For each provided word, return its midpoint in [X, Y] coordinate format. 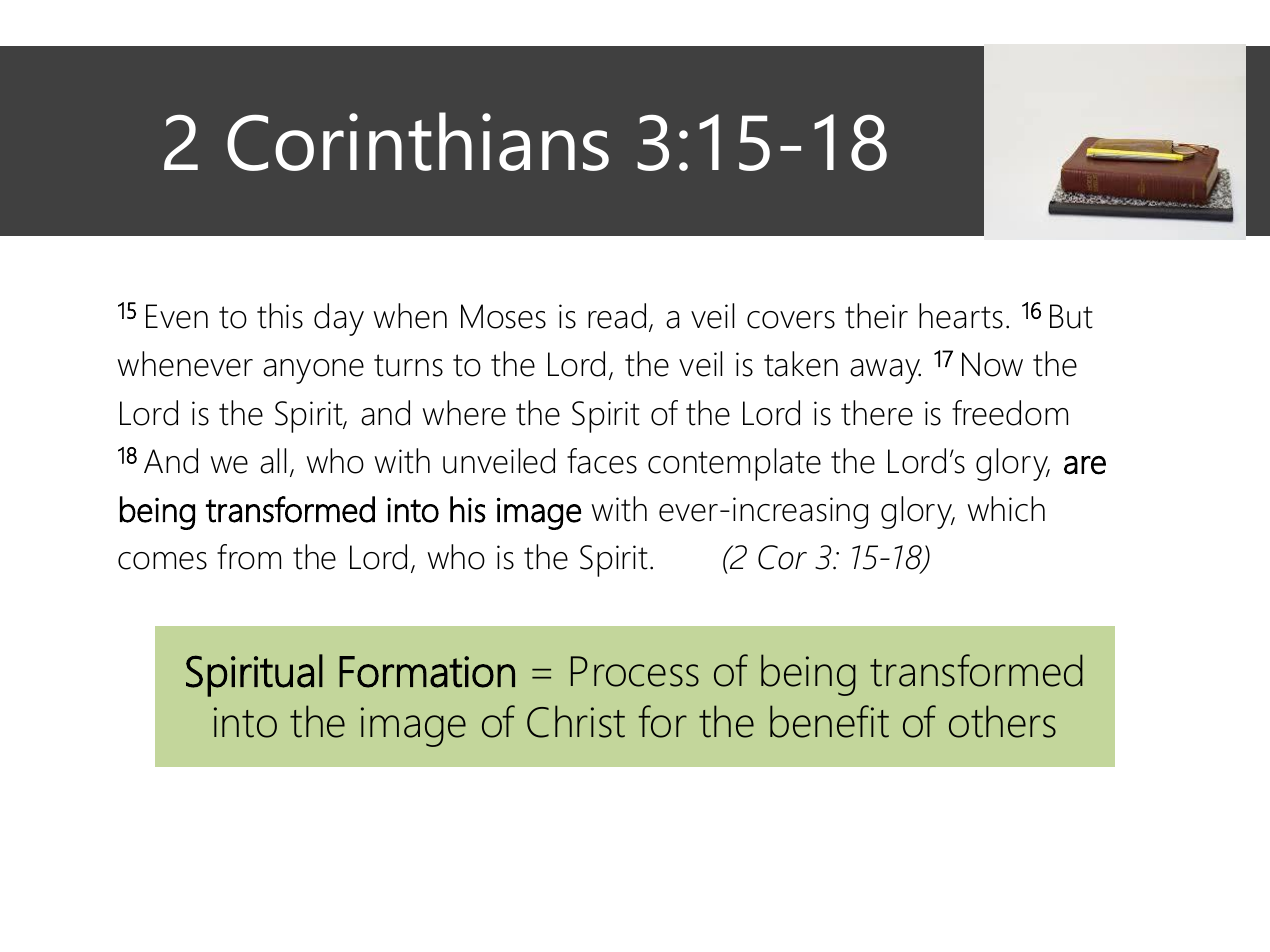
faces [602, 461]
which [1006, 509]
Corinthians [418, 141]
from [249, 557]
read [617, 316]
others [1002, 721]
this [280, 316]
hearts [961, 316]
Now [992, 364]
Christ [576, 721]
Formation [427, 672]
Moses [503, 316]
